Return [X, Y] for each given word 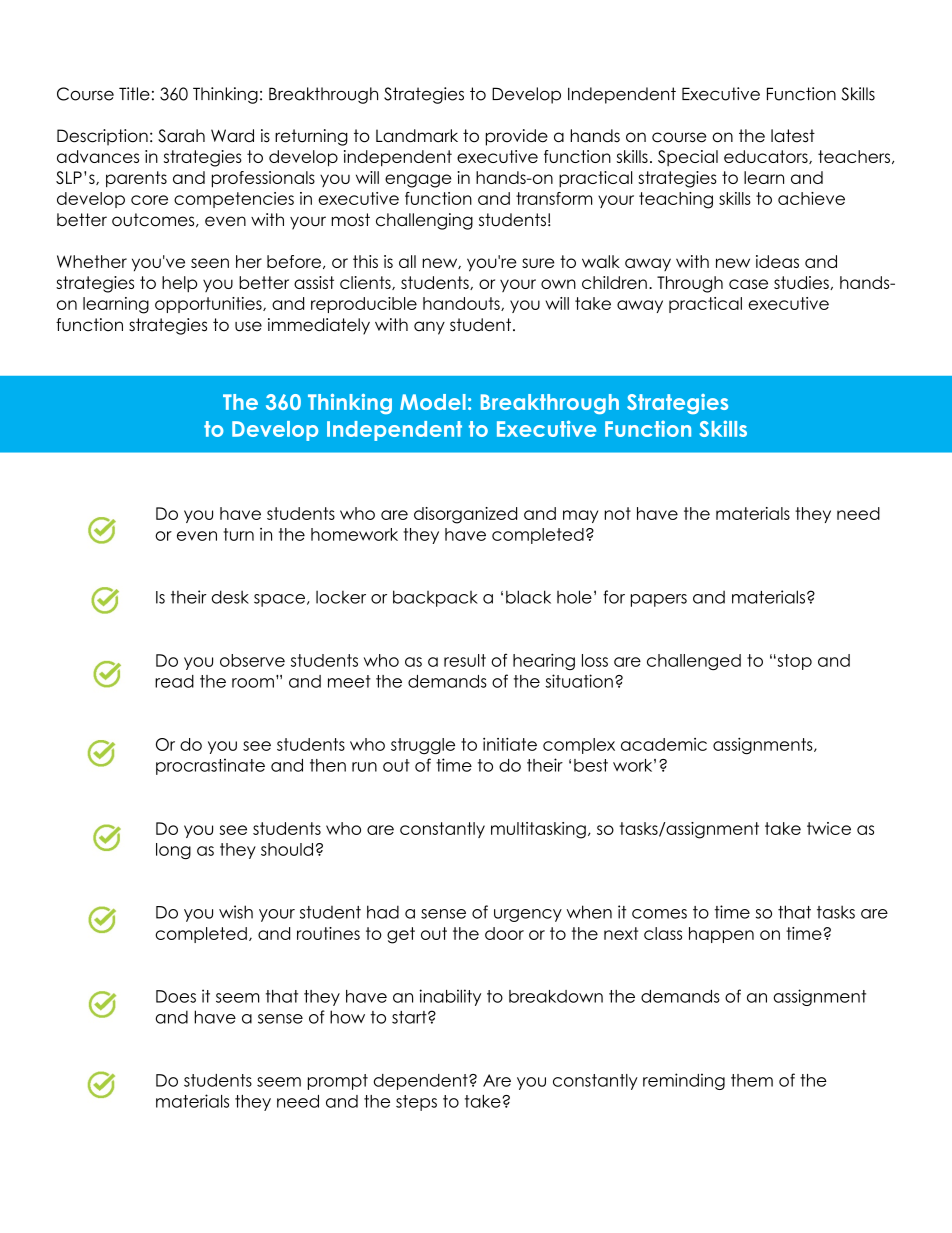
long [173, 851]
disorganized [465, 515]
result [465, 660]
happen [721, 935]
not [617, 513]
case [748, 284]
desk [230, 597]
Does [176, 996]
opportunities [209, 305]
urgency [528, 915]
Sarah [181, 136]
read [174, 681]
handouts [462, 304]
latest [793, 136]
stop [793, 662]
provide [517, 137]
